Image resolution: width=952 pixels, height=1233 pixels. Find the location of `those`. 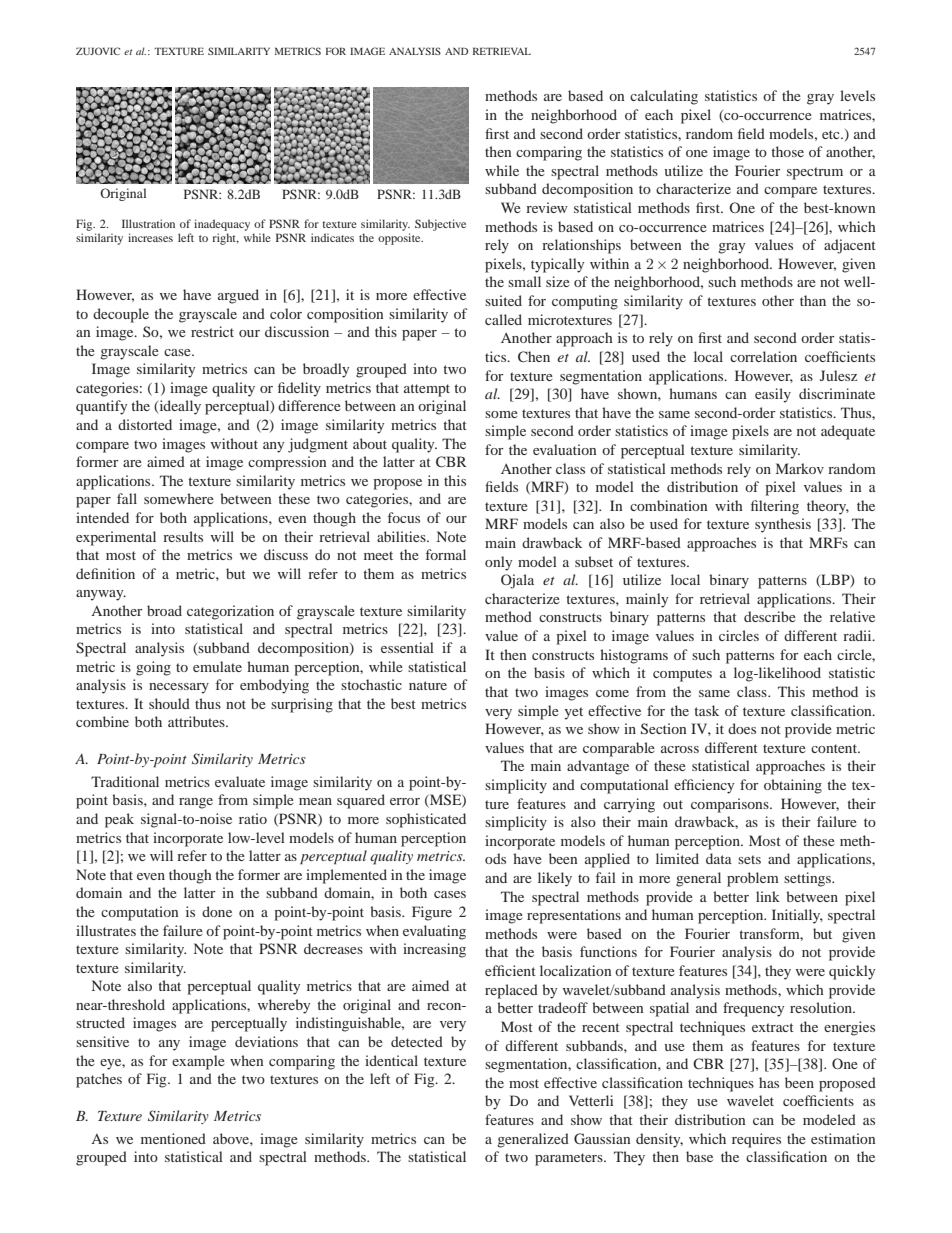

those is located at coordinates (787, 151).
